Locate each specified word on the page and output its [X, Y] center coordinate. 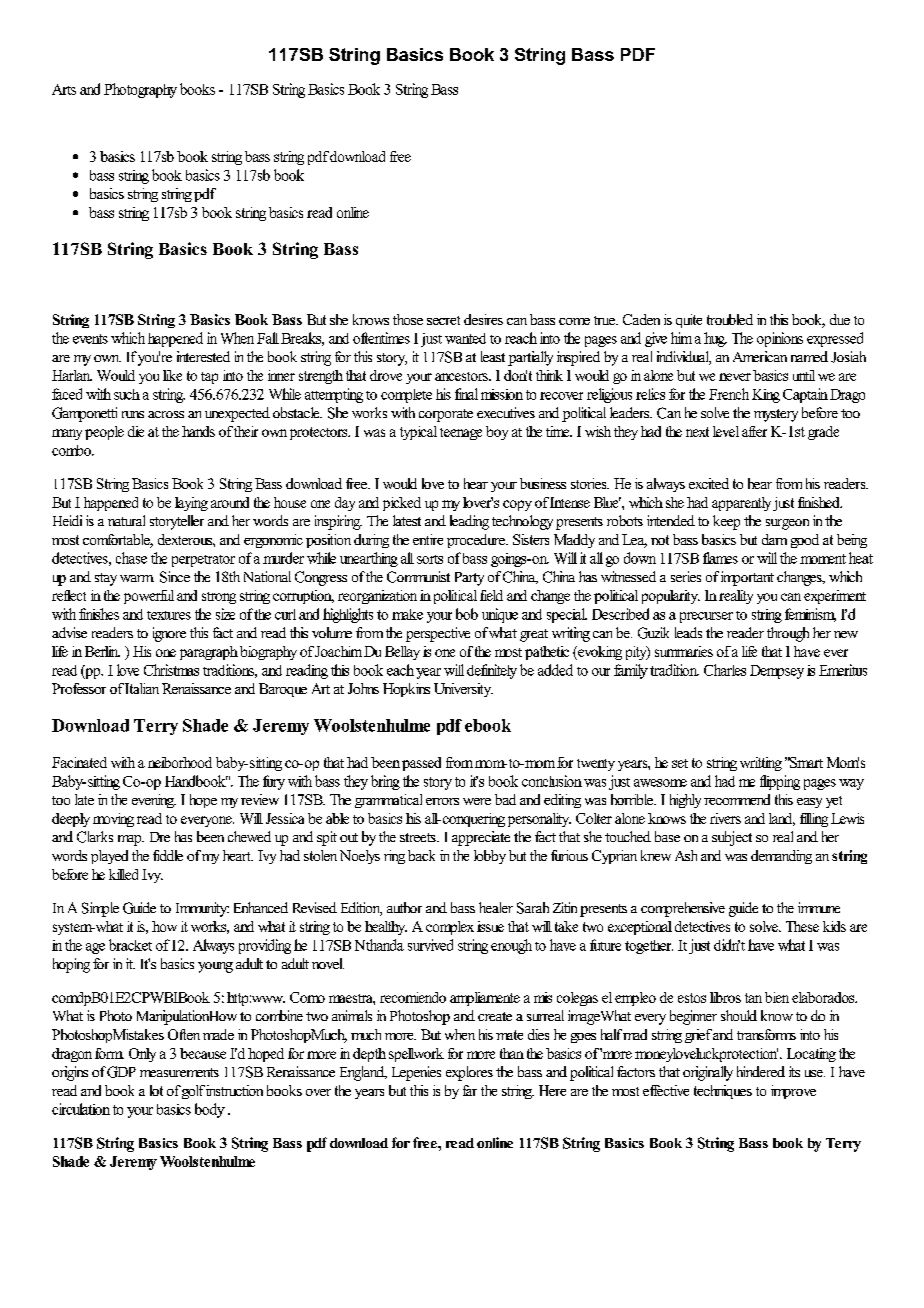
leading [469, 522]
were [477, 801]
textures [169, 615]
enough [511, 946]
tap [209, 378]
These [802, 926]
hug [715, 339]
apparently [741, 504]
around [230, 502]
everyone [207, 821]
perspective [438, 634]
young [215, 967]
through [788, 634]
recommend [737, 799]
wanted [465, 338]
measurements [179, 1072]
